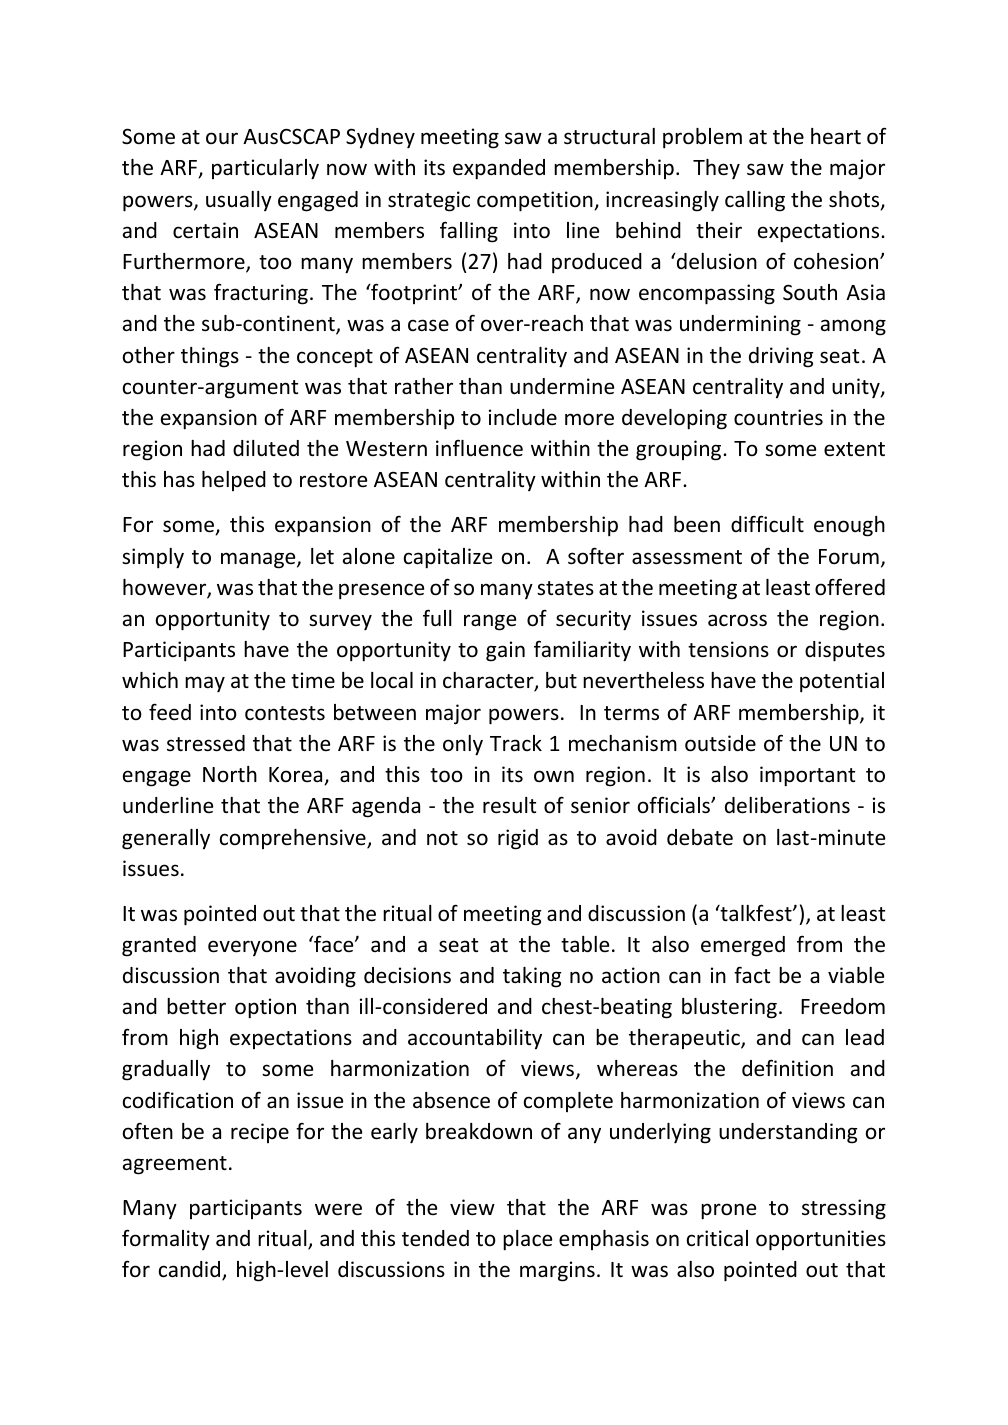 This screenshot has width=1008, height=1425. What do you see at coordinates (259, 560) in the screenshot?
I see `manage` at bounding box center [259, 560].
